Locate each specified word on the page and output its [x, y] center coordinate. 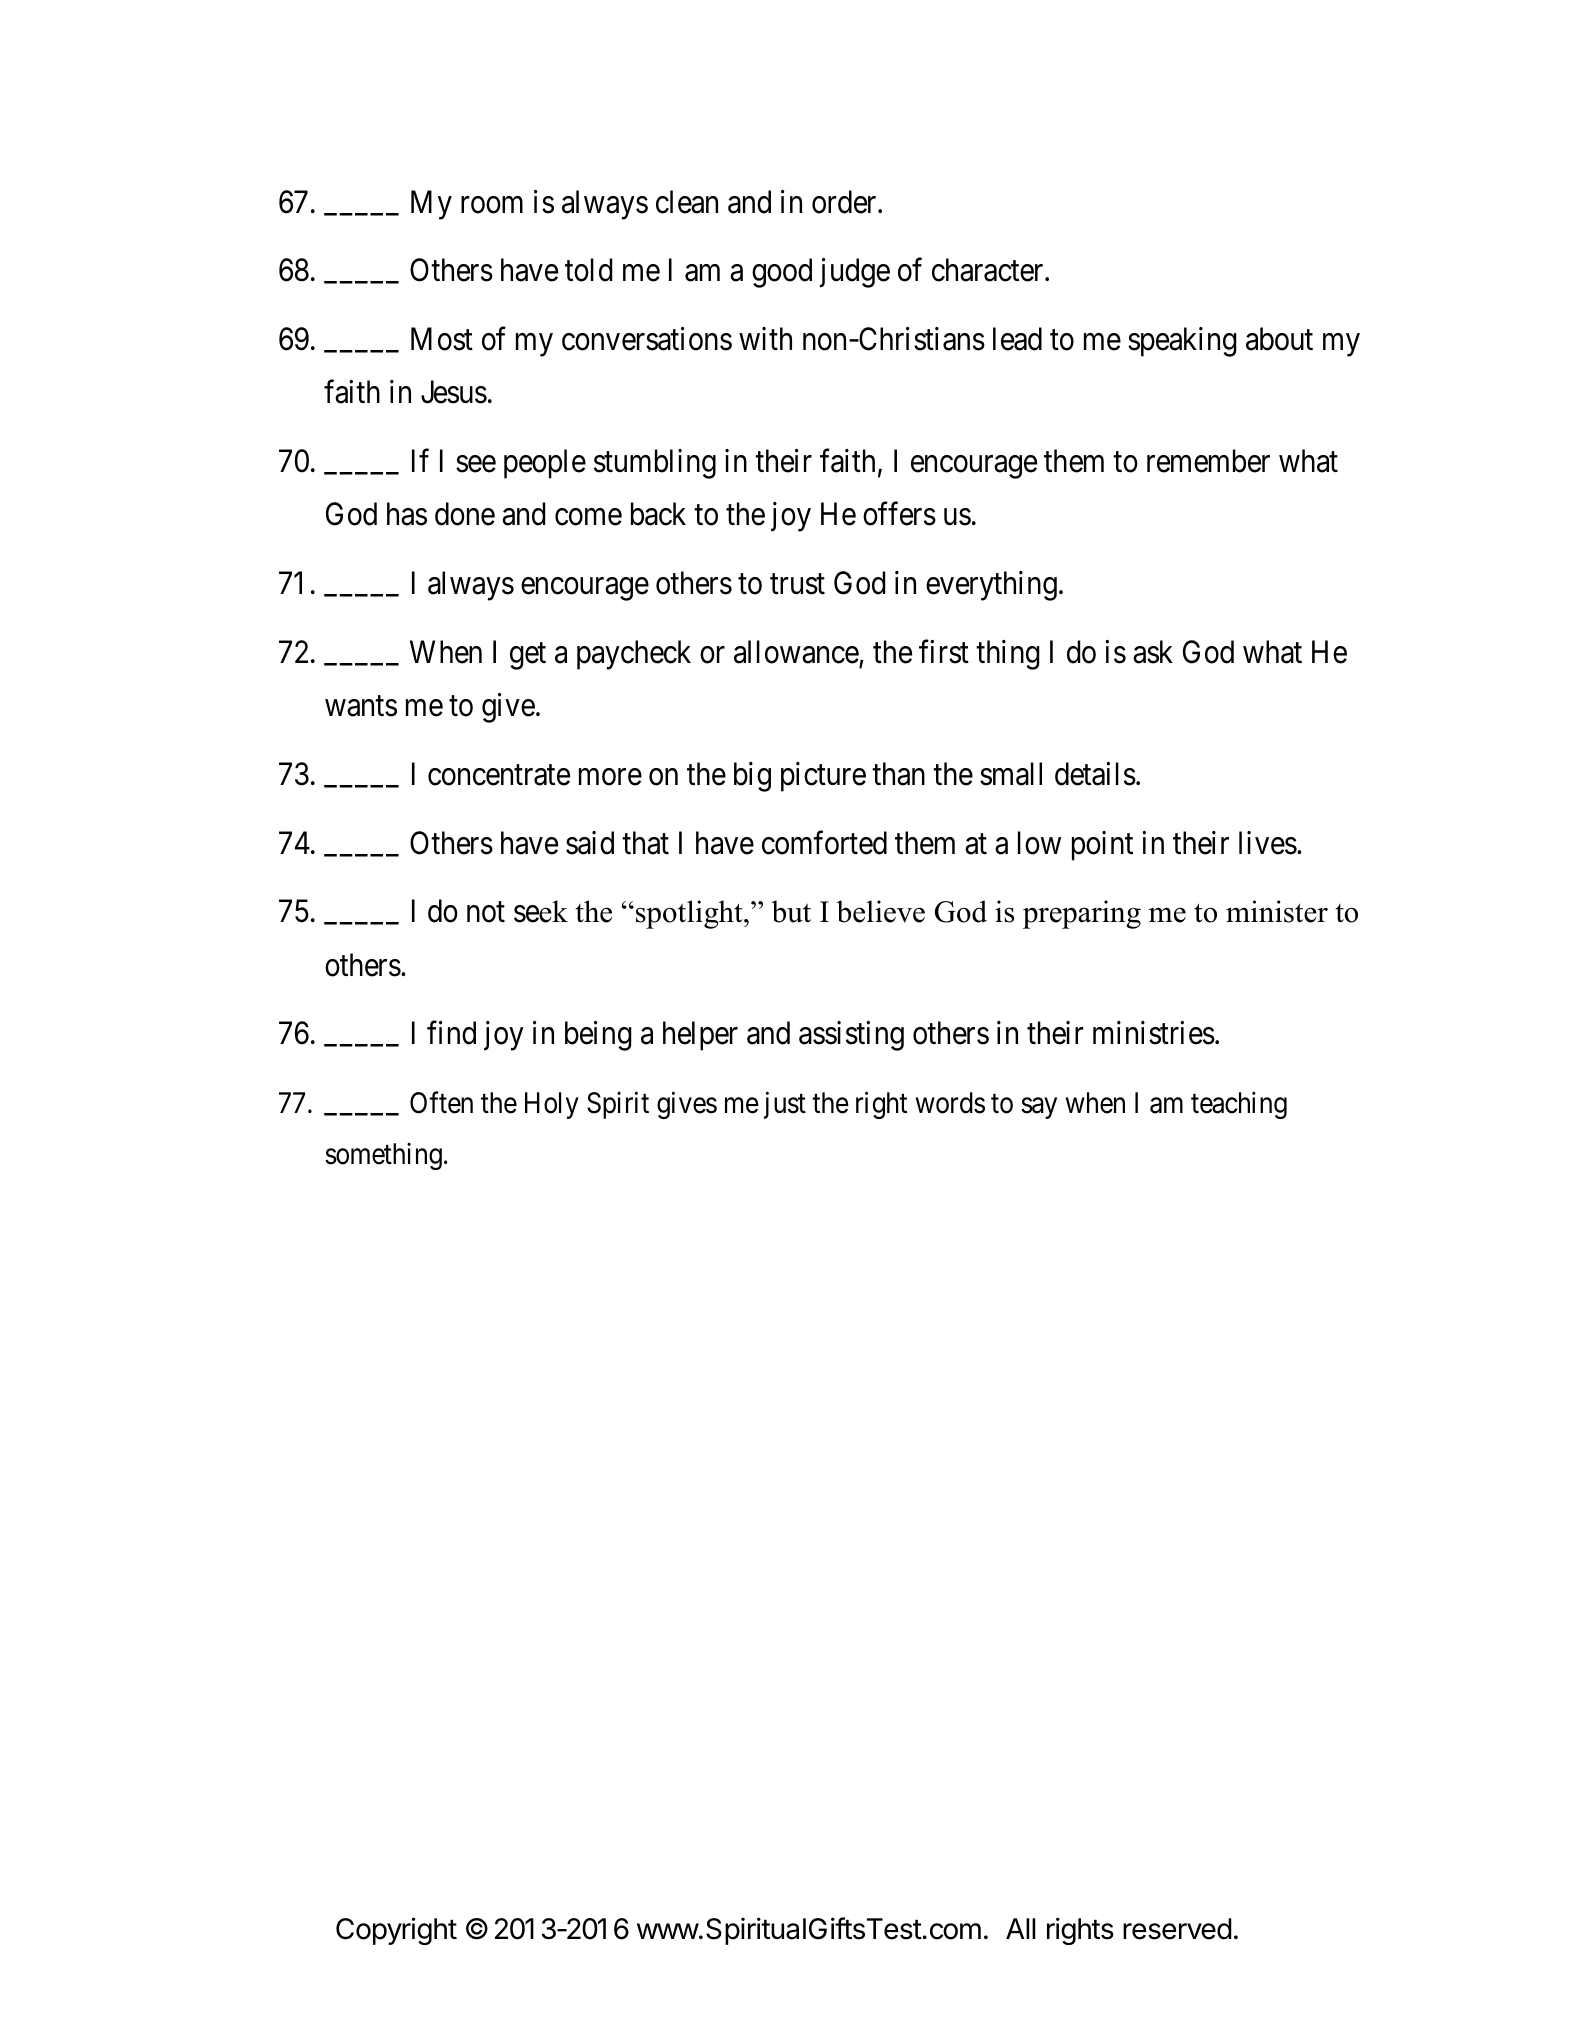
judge [855, 273]
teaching [1239, 1105]
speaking [1182, 342]
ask [1153, 652]
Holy [552, 1105]
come [588, 517]
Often [441, 1103]
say [1039, 1108]
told [588, 270]
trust [797, 585]
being [598, 1036]
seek [541, 911]
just [785, 1105]
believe [881, 911]
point [1102, 846]
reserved [1177, 1929]
